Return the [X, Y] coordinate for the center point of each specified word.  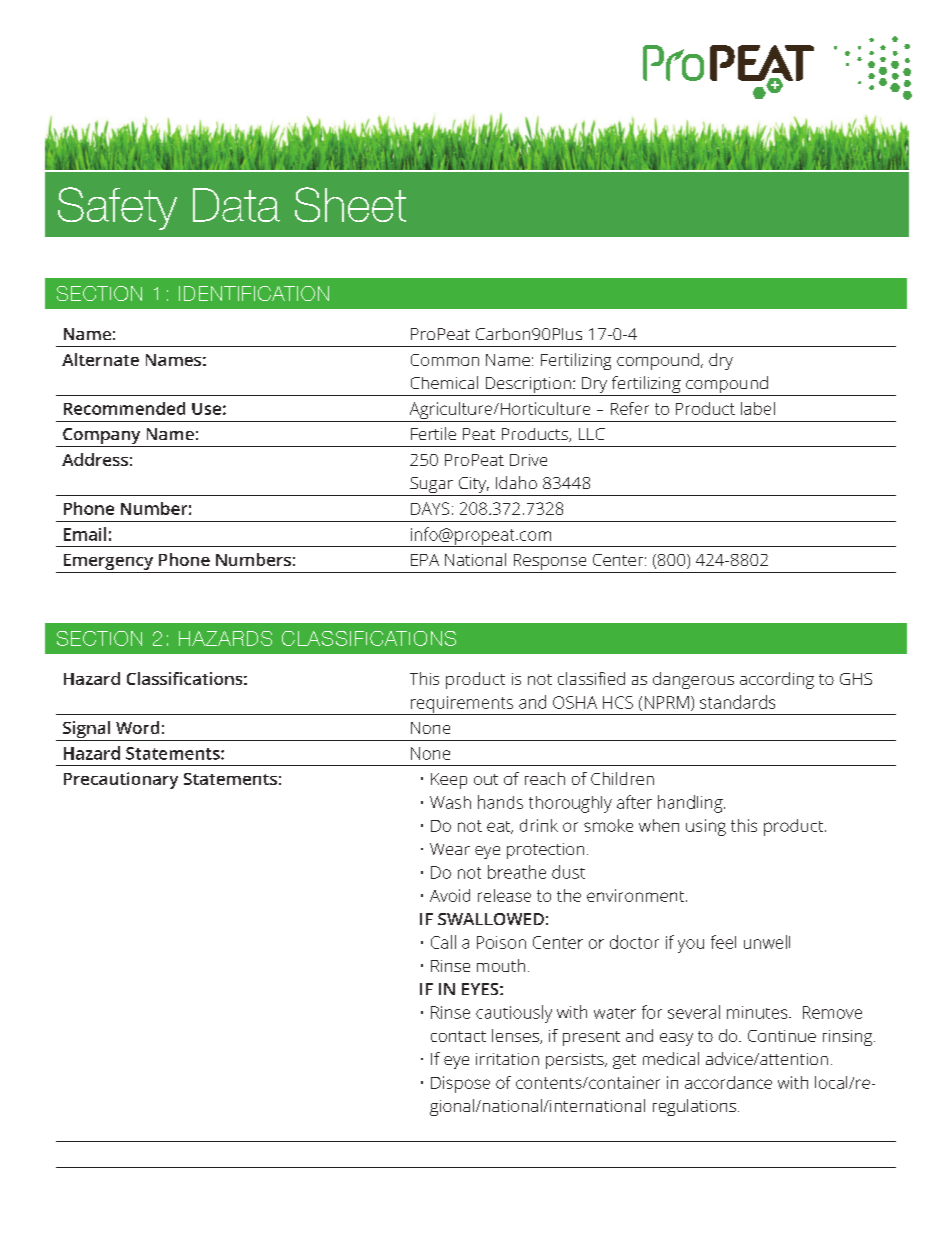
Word [137, 727]
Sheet [350, 204]
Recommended [124, 408]
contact [458, 1036]
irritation [507, 1059]
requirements [462, 705]
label [758, 408]
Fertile [433, 433]
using [706, 827]
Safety [117, 208]
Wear [450, 849]
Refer [630, 408]
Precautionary [121, 780]
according [777, 680]
